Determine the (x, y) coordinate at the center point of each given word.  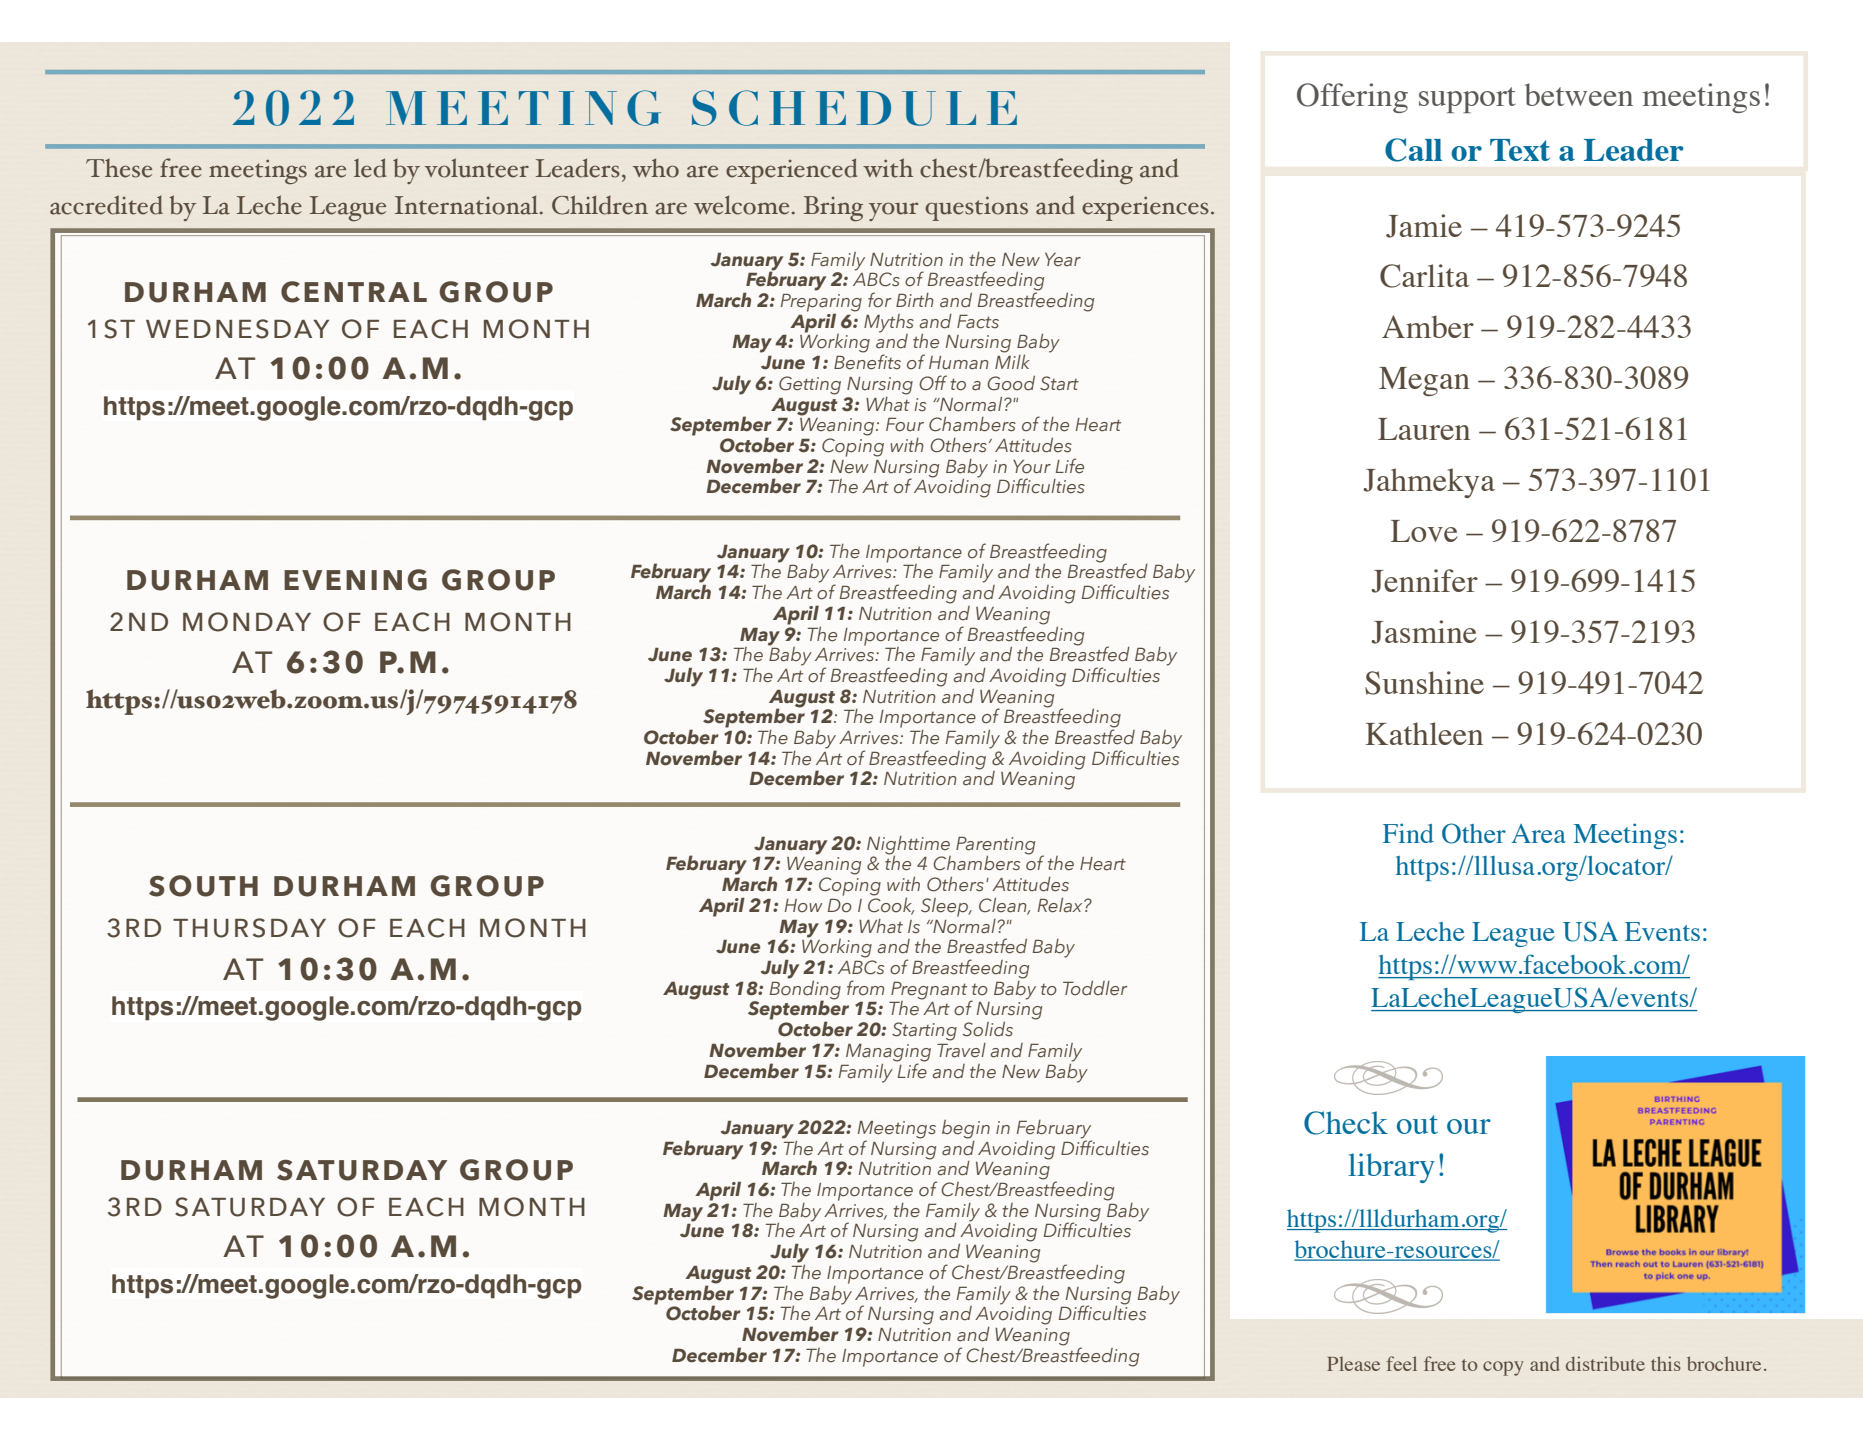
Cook (891, 905)
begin (966, 1129)
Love (1424, 531)
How (804, 906)
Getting (810, 385)
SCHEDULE (854, 108)
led (370, 168)
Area (1538, 833)
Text (1520, 150)
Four (905, 425)
